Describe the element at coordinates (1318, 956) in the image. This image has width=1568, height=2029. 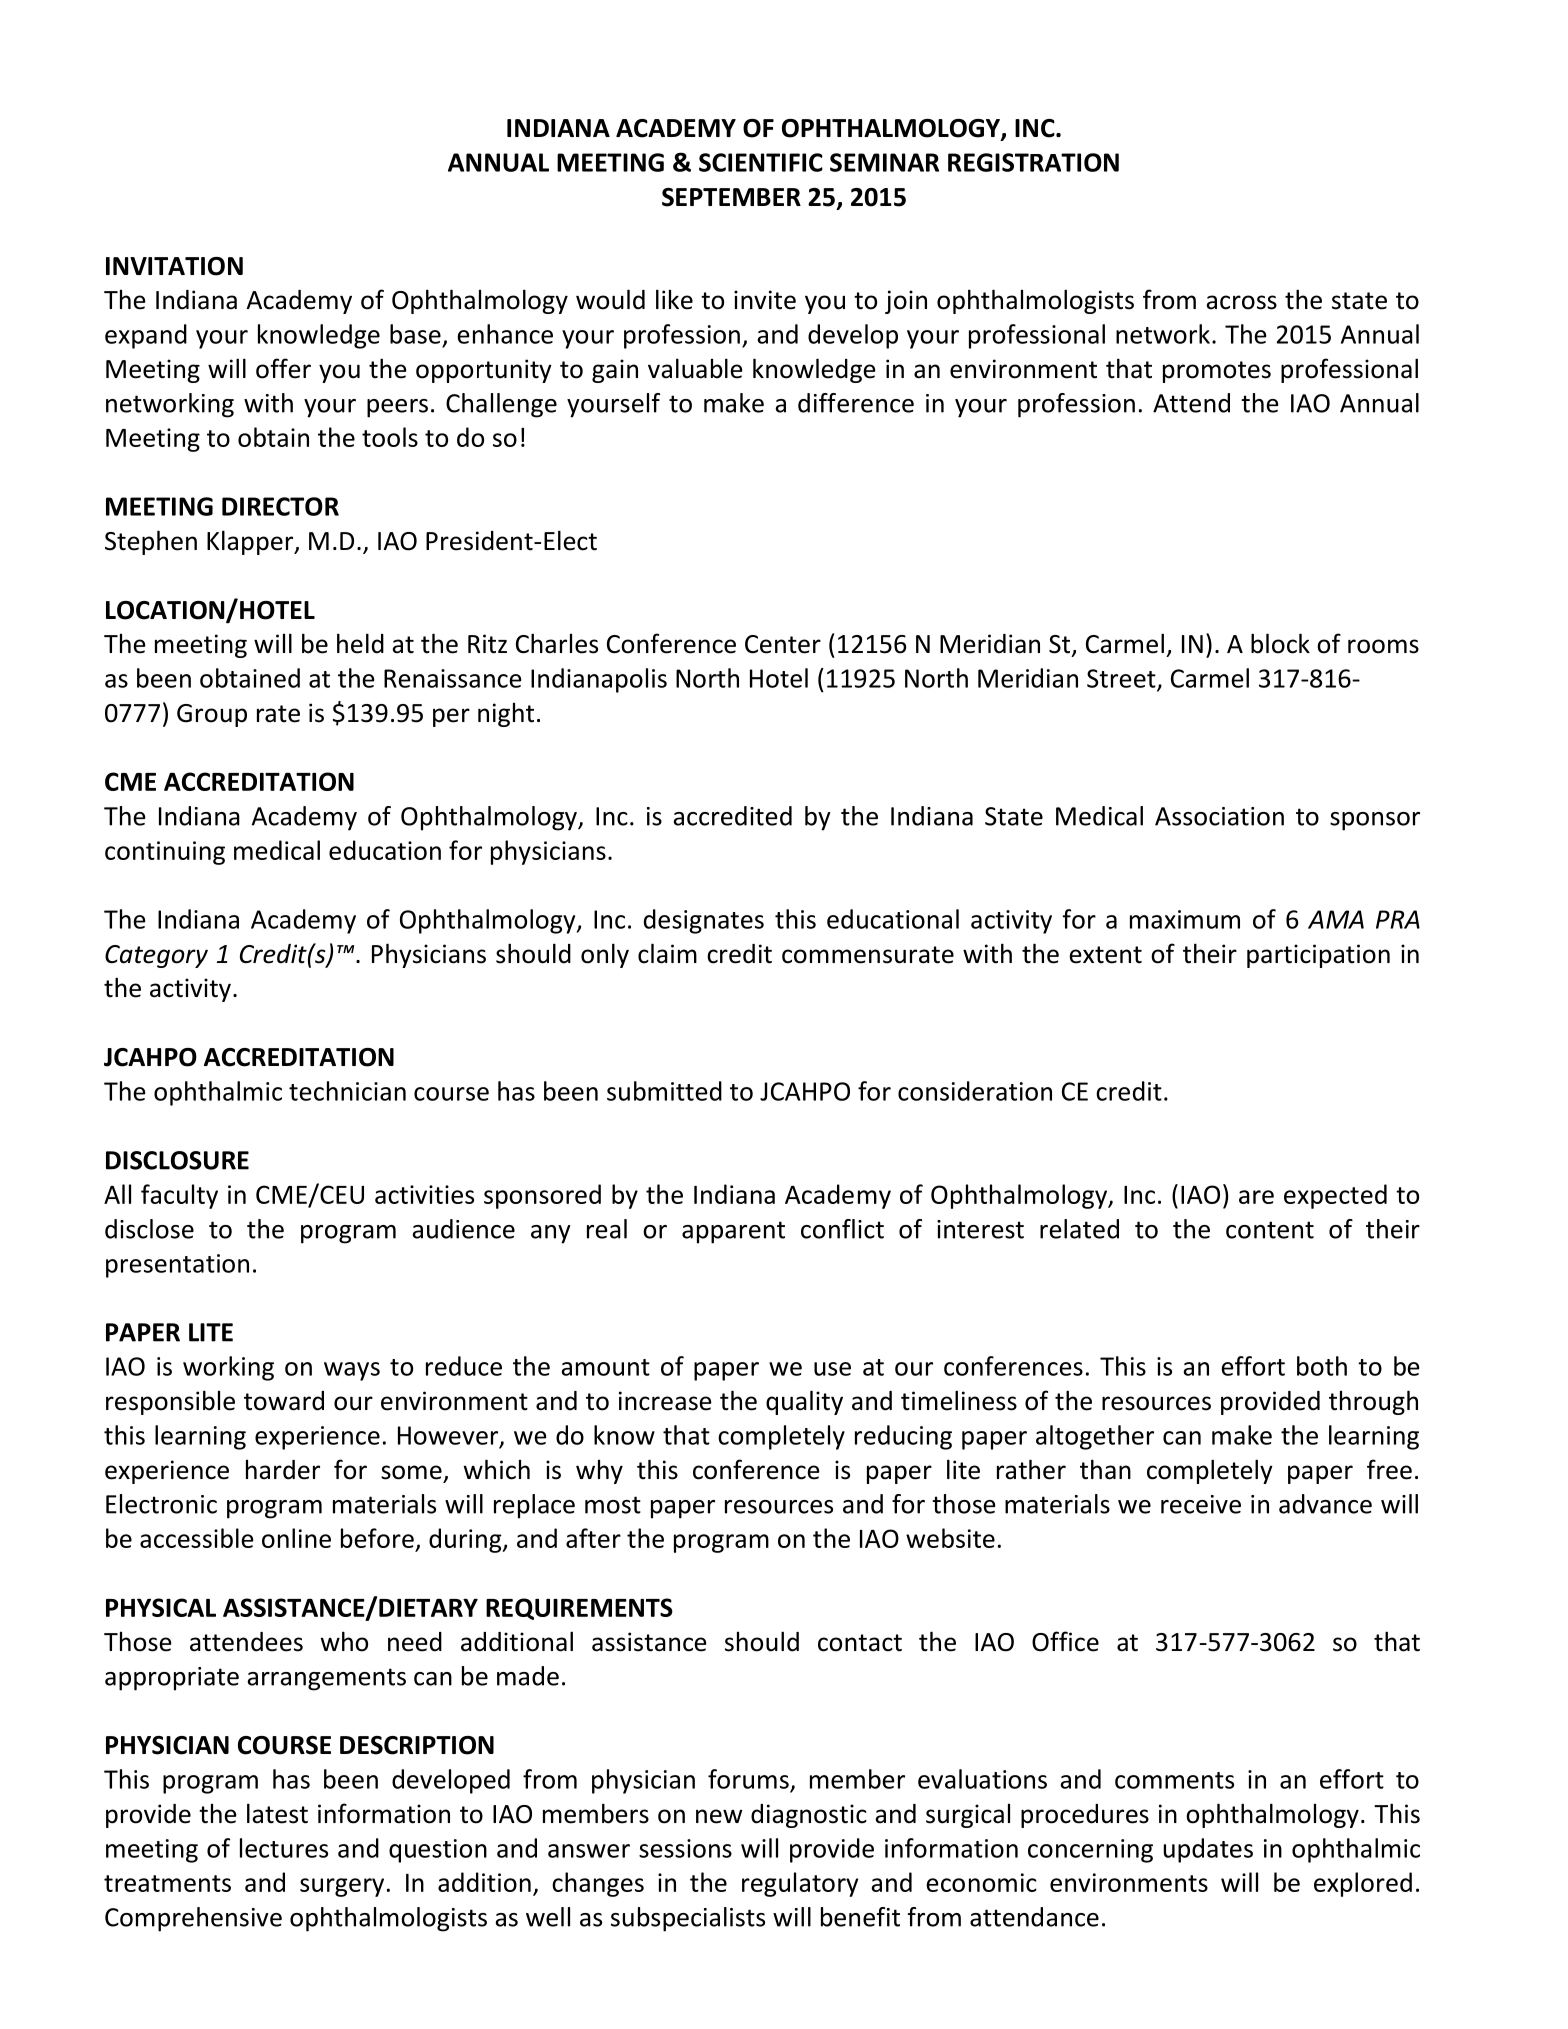
I see `participation` at that location.
